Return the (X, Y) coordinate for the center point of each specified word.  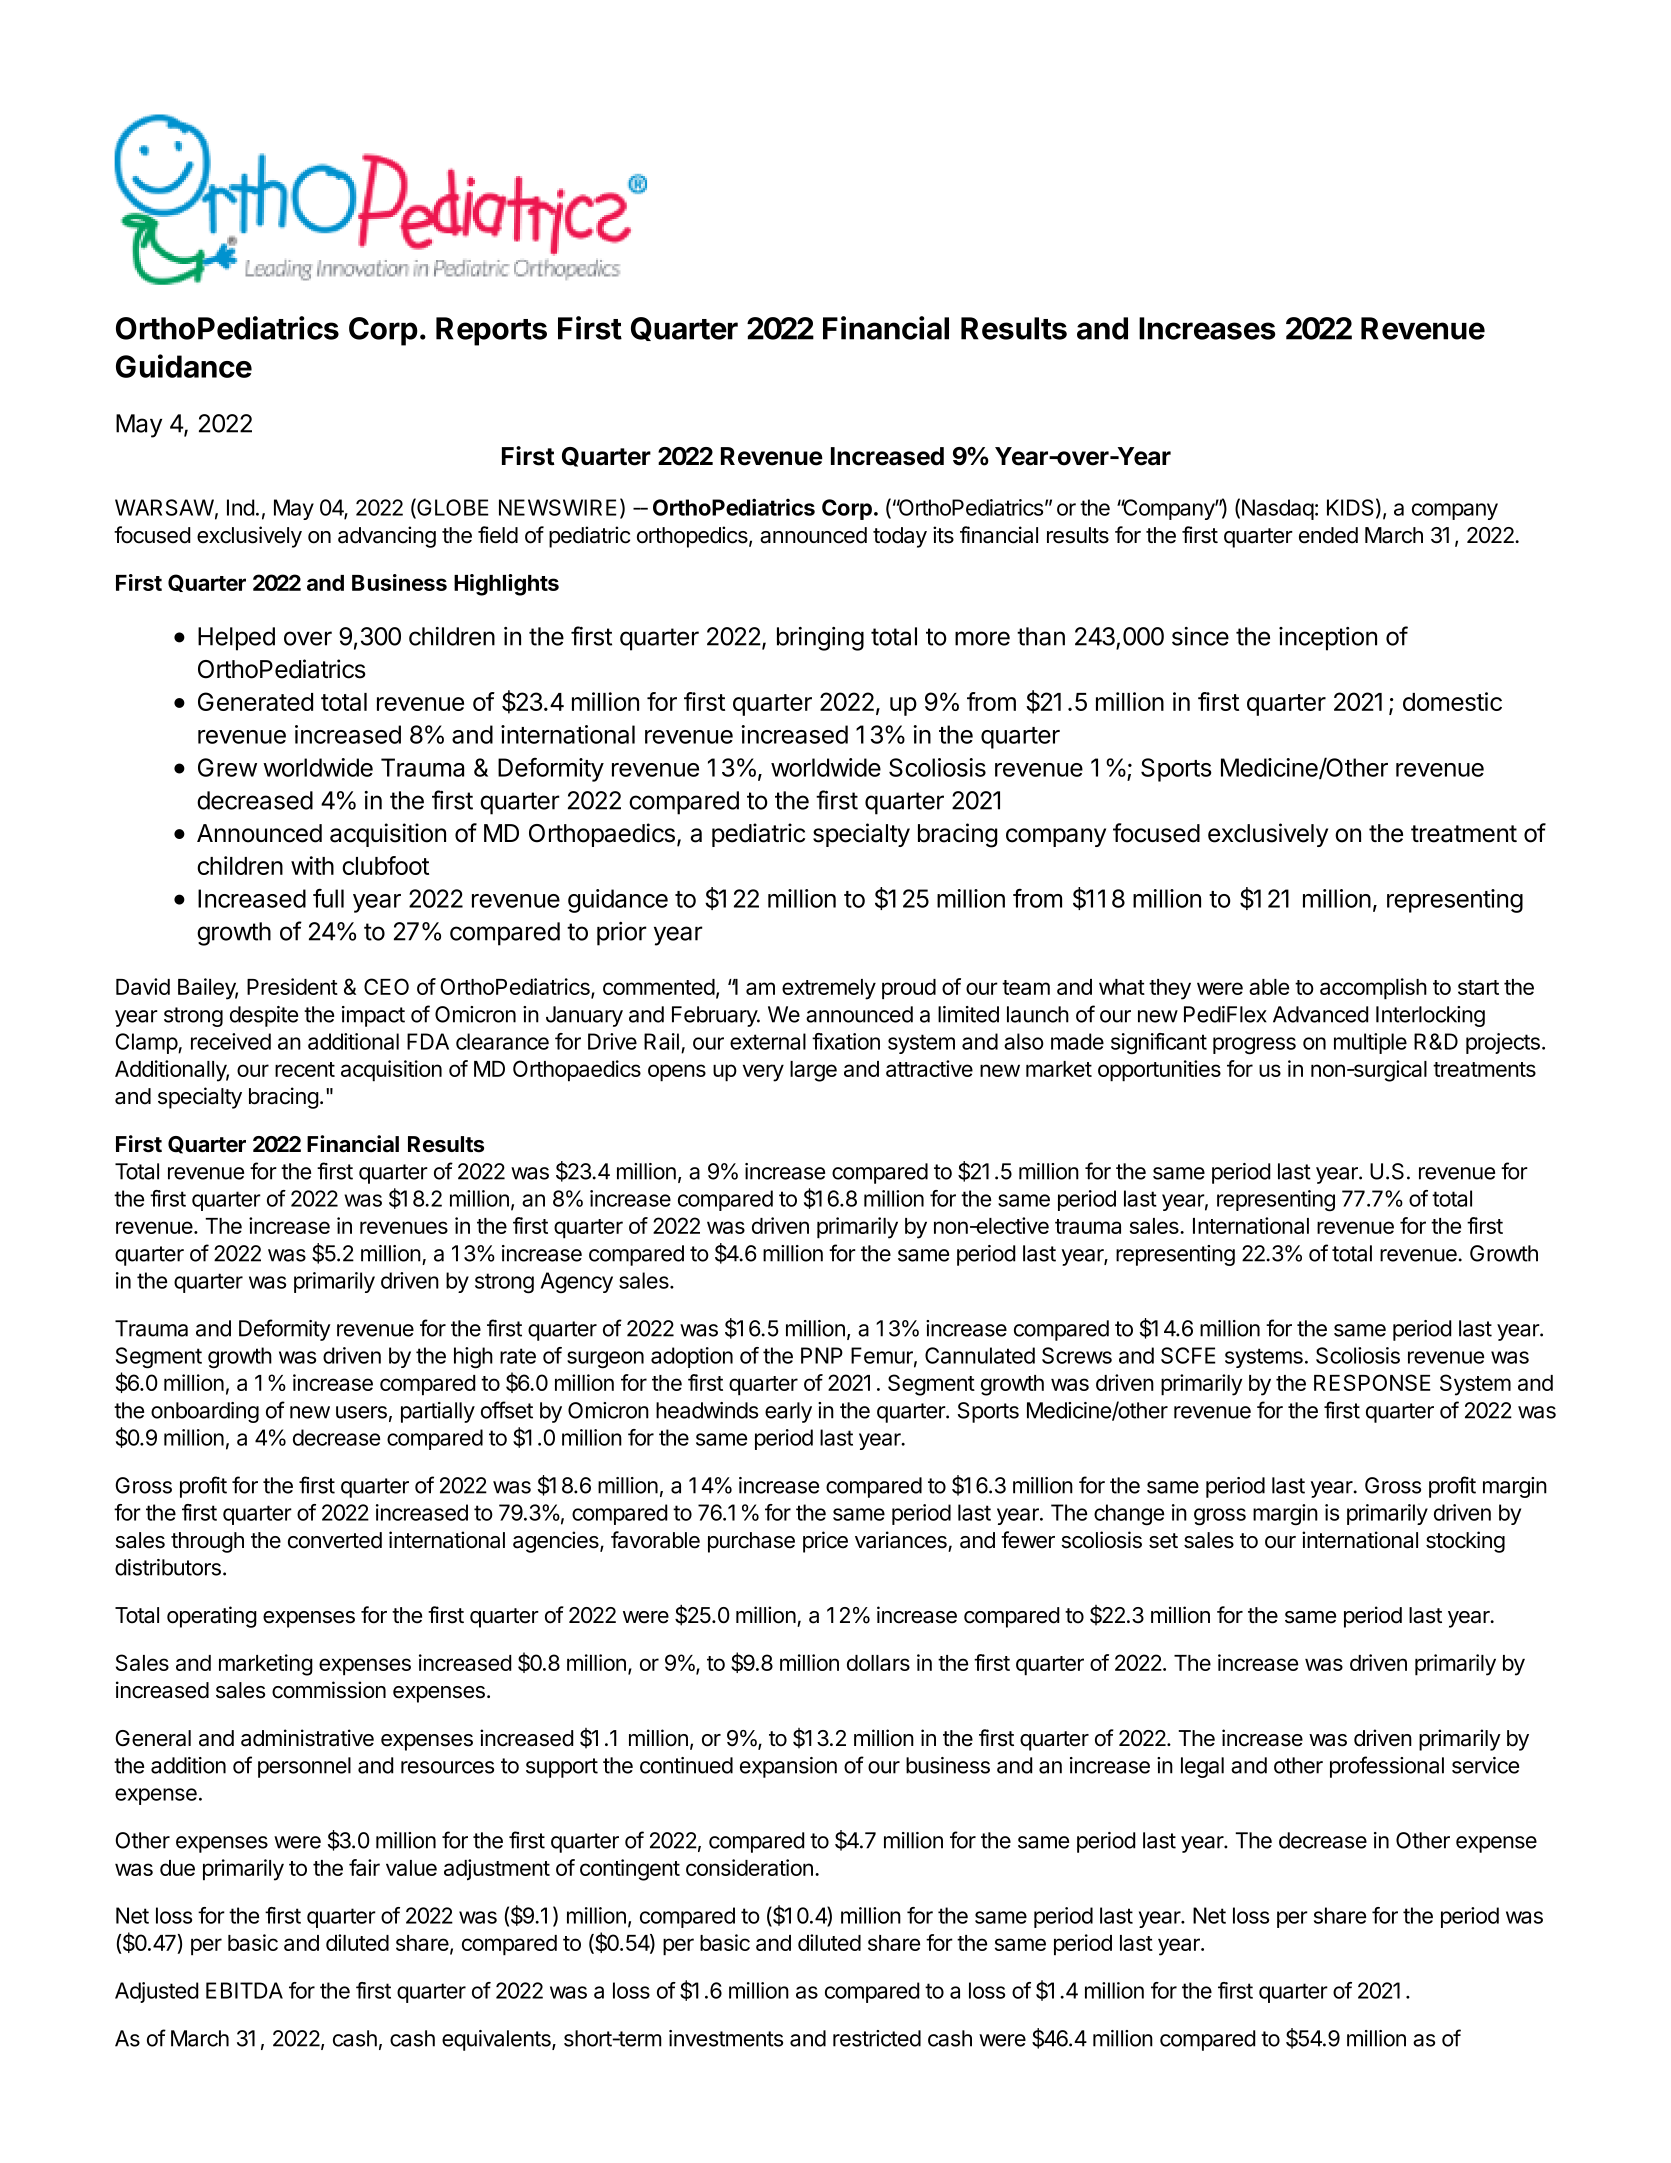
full (328, 898)
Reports (491, 331)
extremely (829, 989)
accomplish (1373, 989)
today (900, 537)
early (788, 1412)
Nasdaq (1278, 509)
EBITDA (244, 1990)
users (361, 1412)
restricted (877, 2038)
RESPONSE (1372, 1382)
